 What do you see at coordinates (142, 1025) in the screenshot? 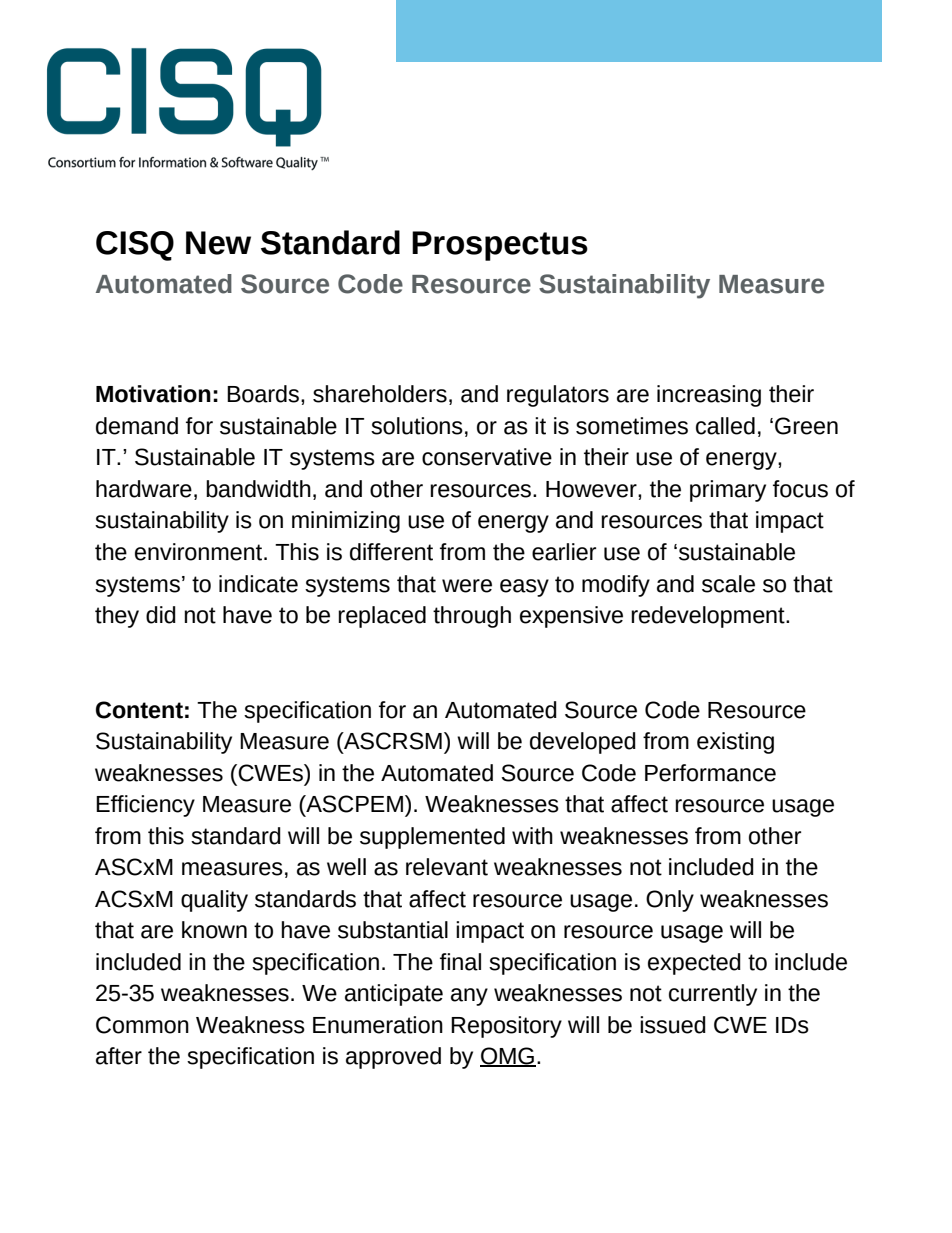
I see `Common` at bounding box center [142, 1025].
